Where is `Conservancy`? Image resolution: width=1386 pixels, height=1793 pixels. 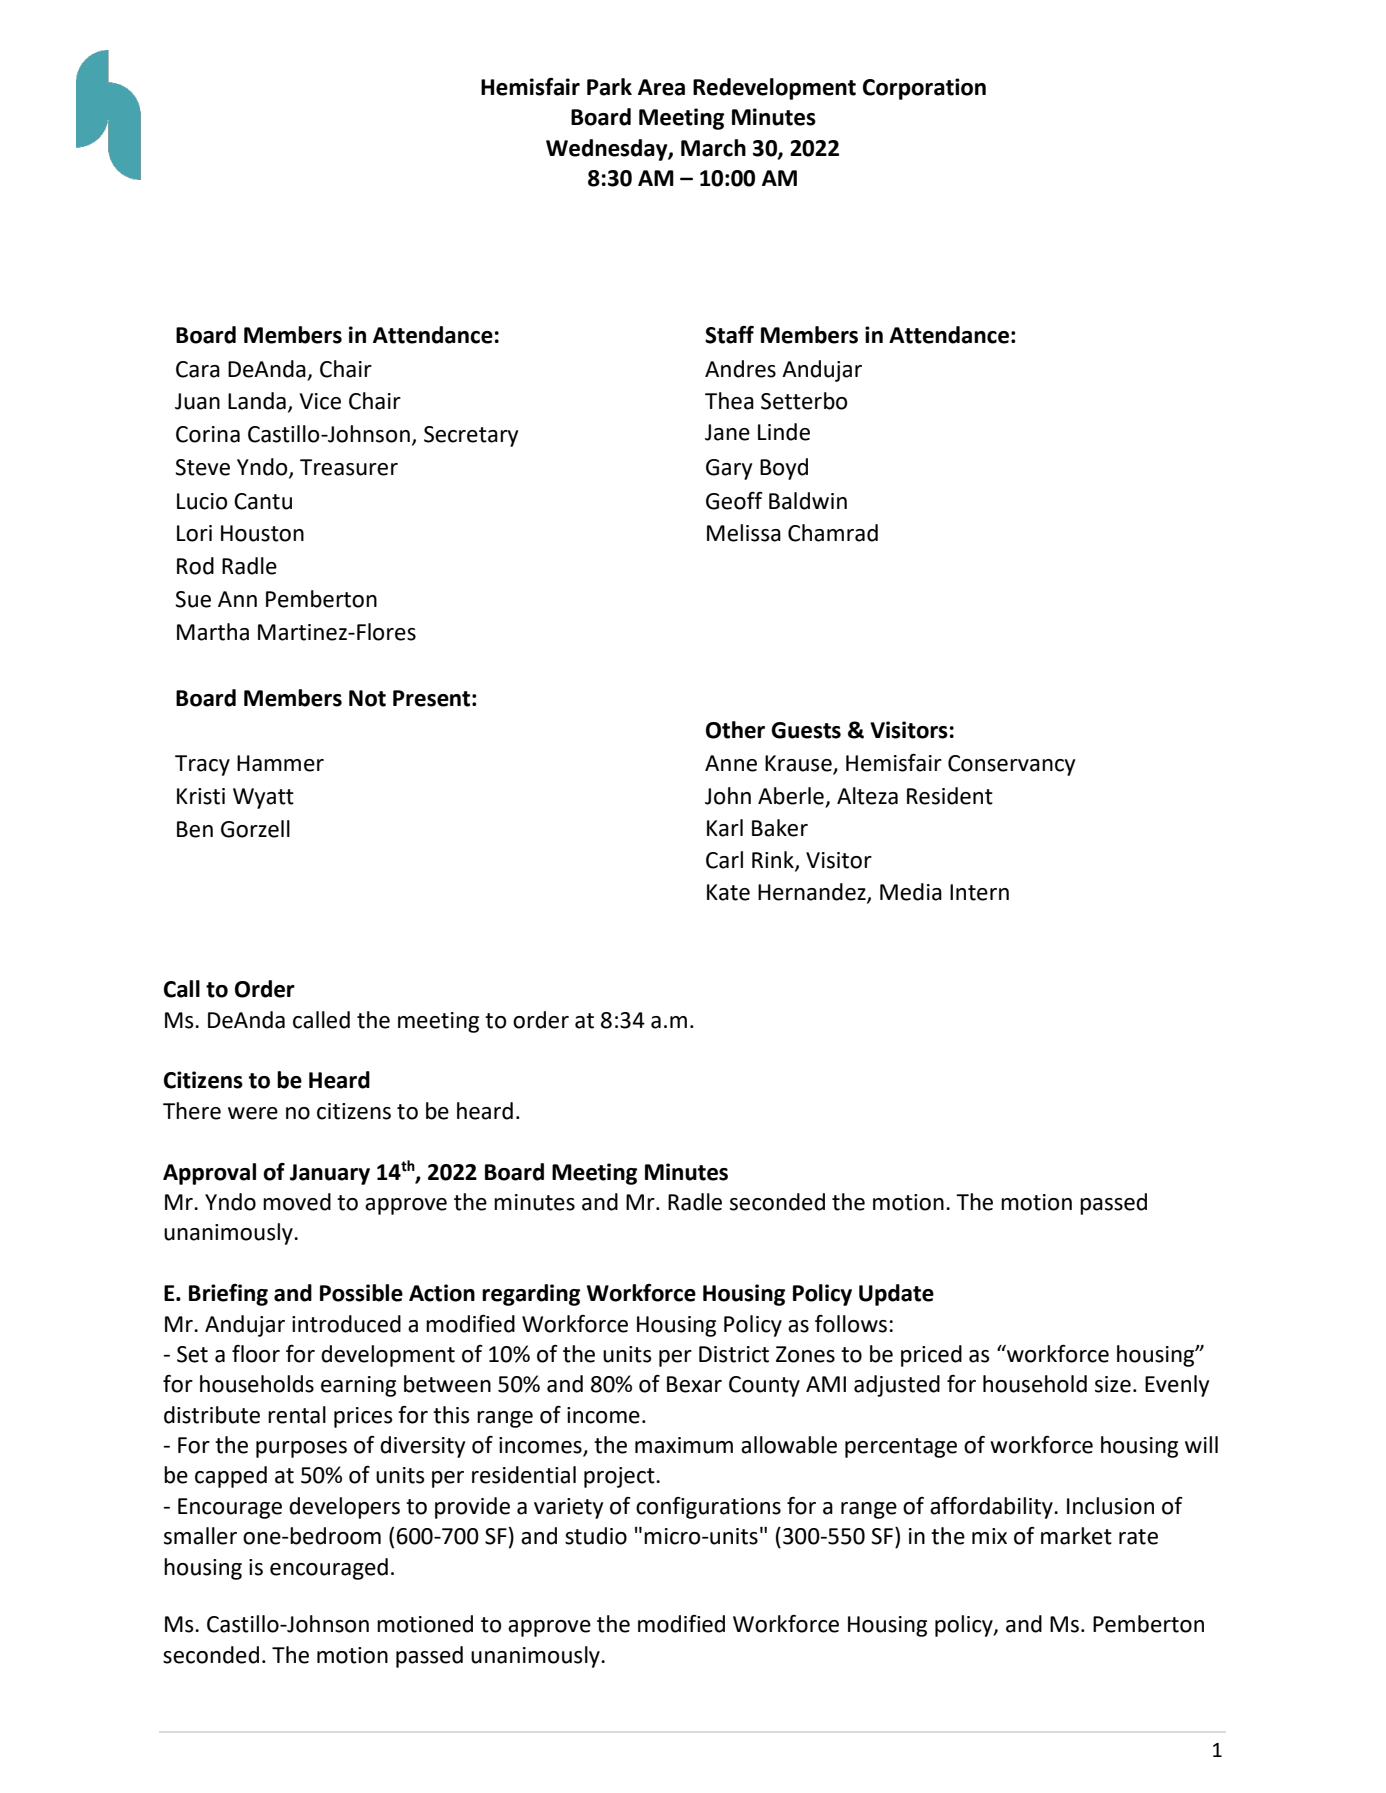
Conservancy is located at coordinates (1011, 765).
